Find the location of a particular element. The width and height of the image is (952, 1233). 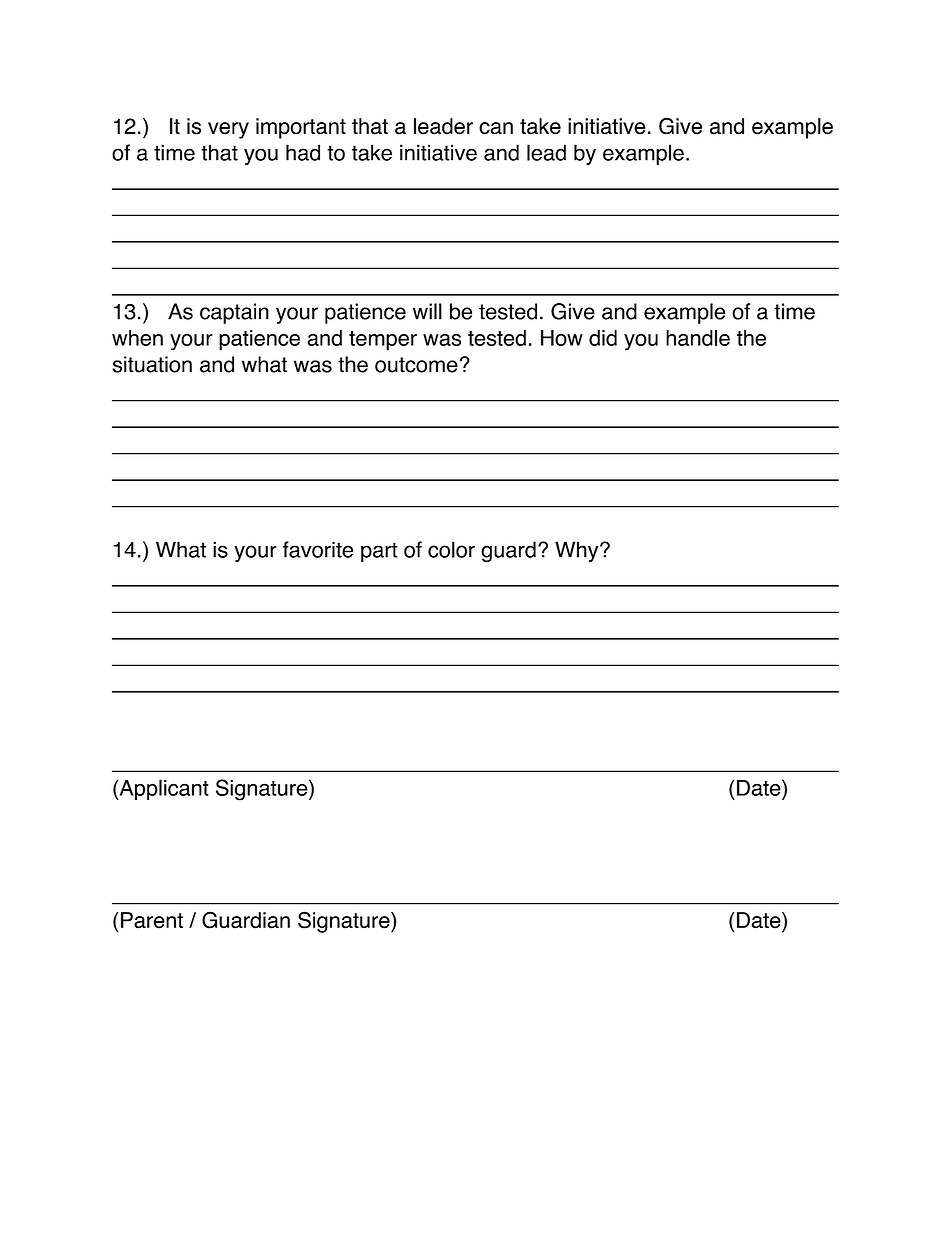

very is located at coordinates (228, 130).
